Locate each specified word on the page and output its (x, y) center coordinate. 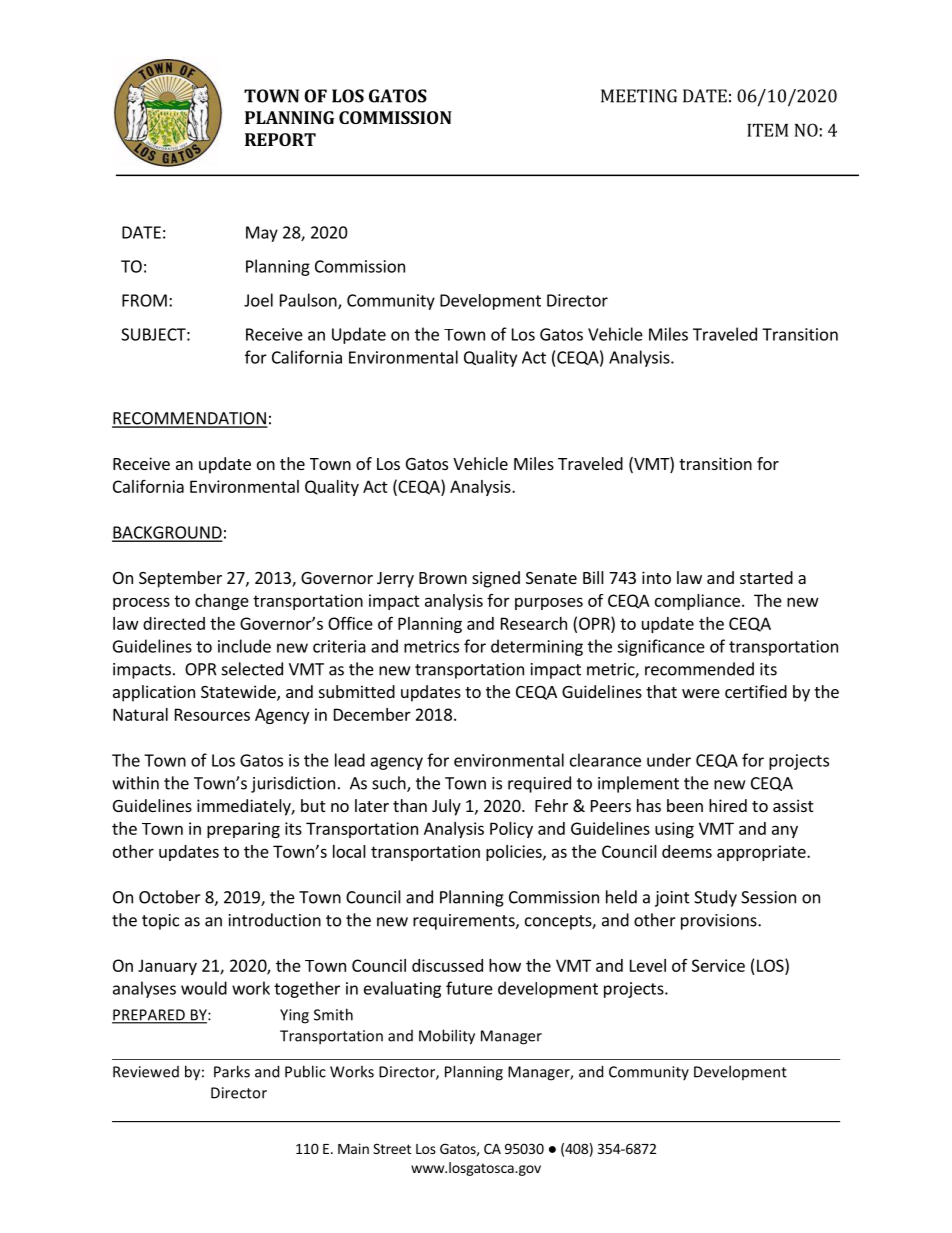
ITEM (767, 130)
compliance (697, 602)
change (222, 602)
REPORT (280, 139)
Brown (443, 578)
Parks (232, 1071)
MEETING (639, 96)
